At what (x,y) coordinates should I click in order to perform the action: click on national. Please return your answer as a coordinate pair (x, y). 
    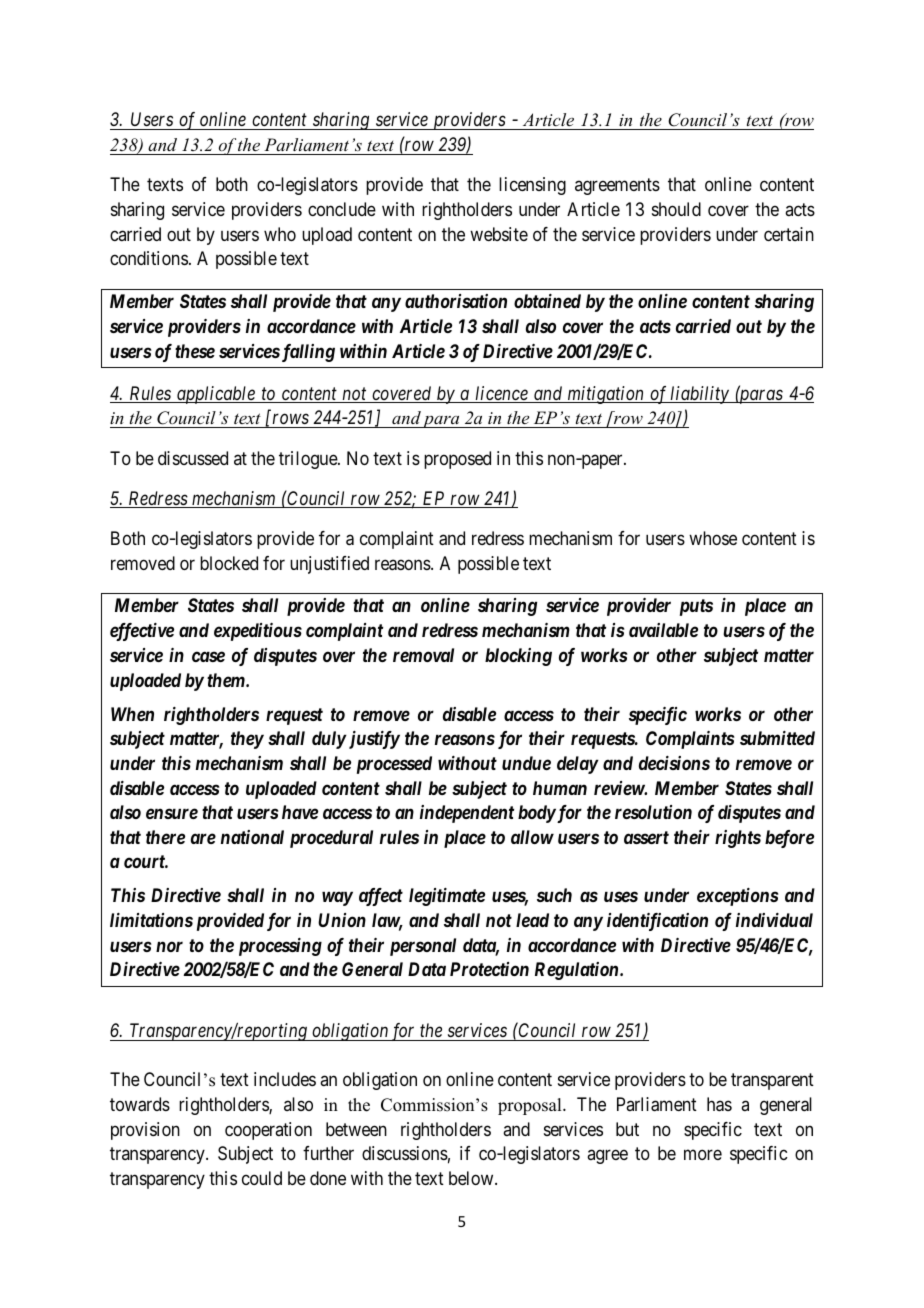
    Looking at the image, I should click on (252, 837).
